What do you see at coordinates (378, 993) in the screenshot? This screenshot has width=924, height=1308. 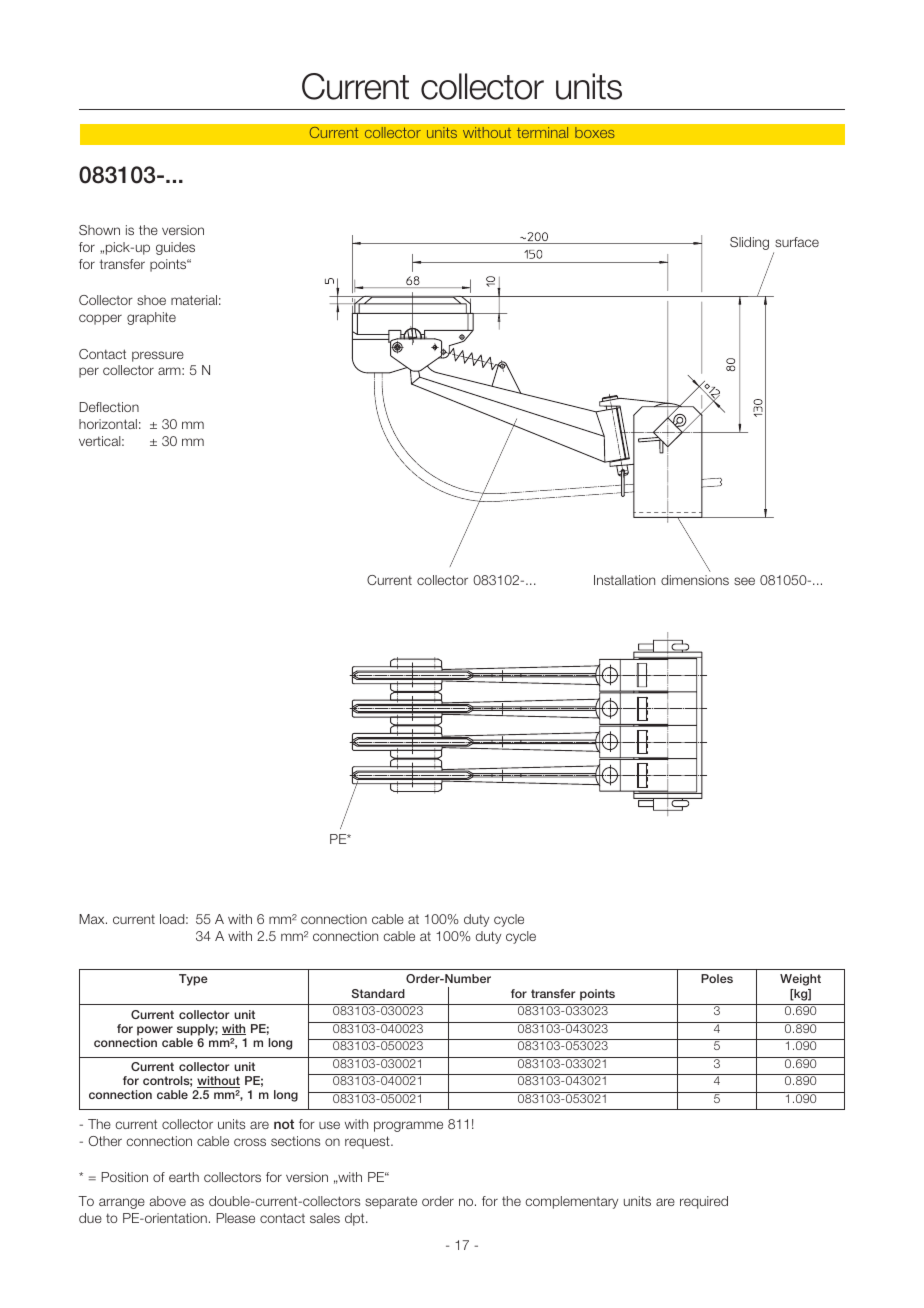 I see `Standard` at bounding box center [378, 993].
